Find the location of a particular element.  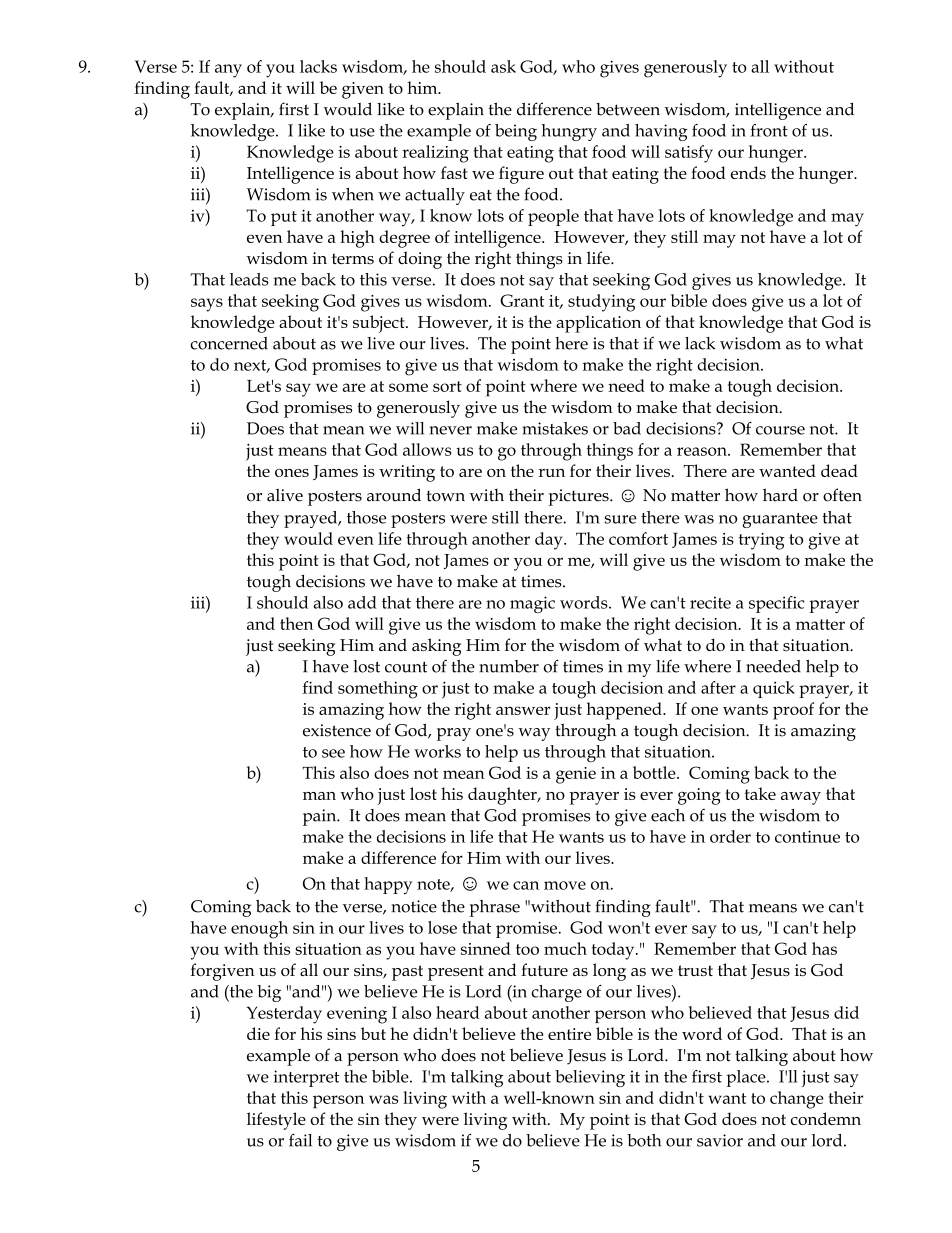

then is located at coordinates (296, 623).
